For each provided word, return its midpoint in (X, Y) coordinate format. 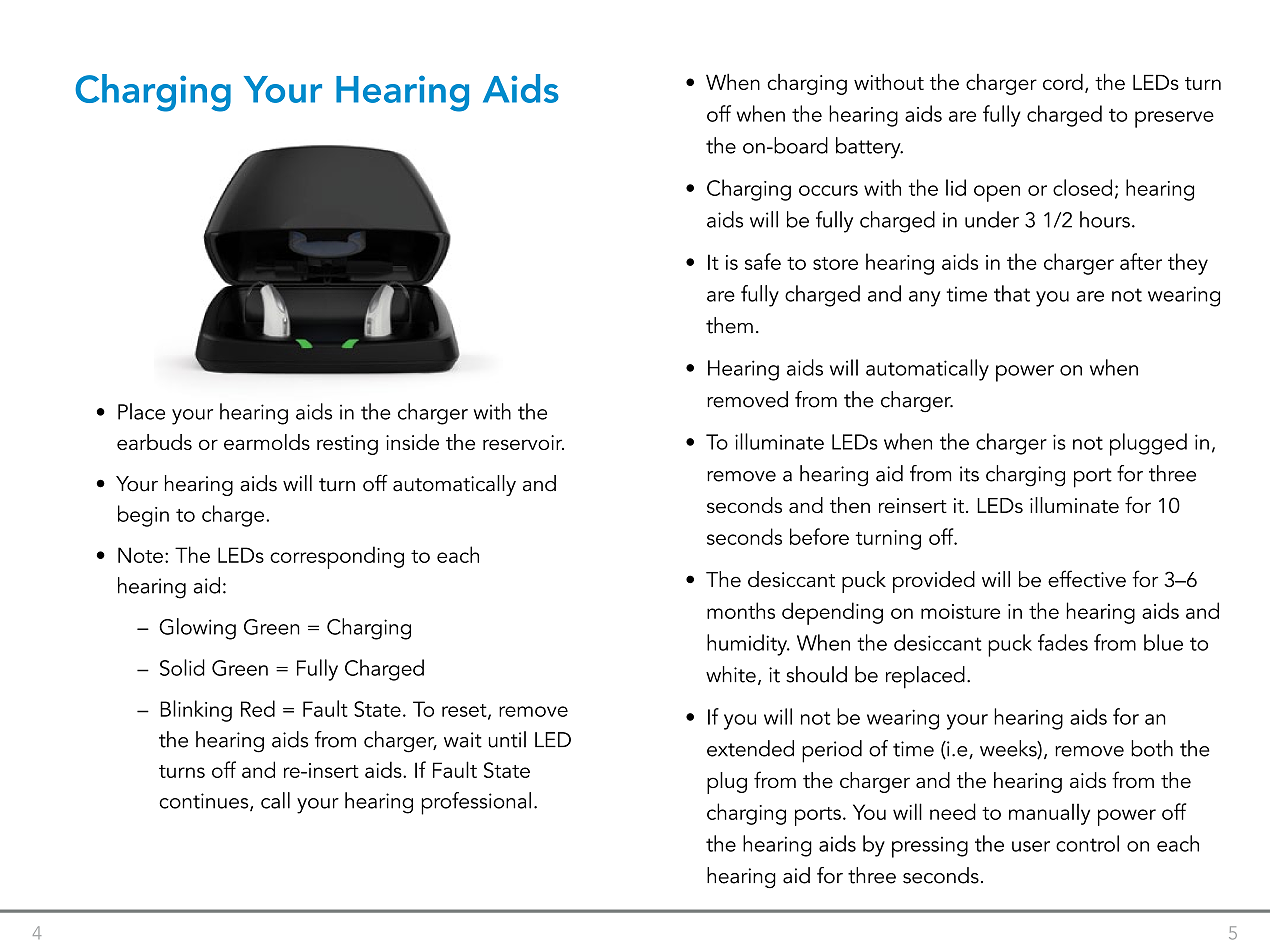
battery (869, 148)
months (741, 610)
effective (1087, 579)
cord (1063, 81)
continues (205, 802)
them (729, 325)
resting (347, 445)
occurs (828, 190)
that (1012, 293)
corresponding (337, 557)
